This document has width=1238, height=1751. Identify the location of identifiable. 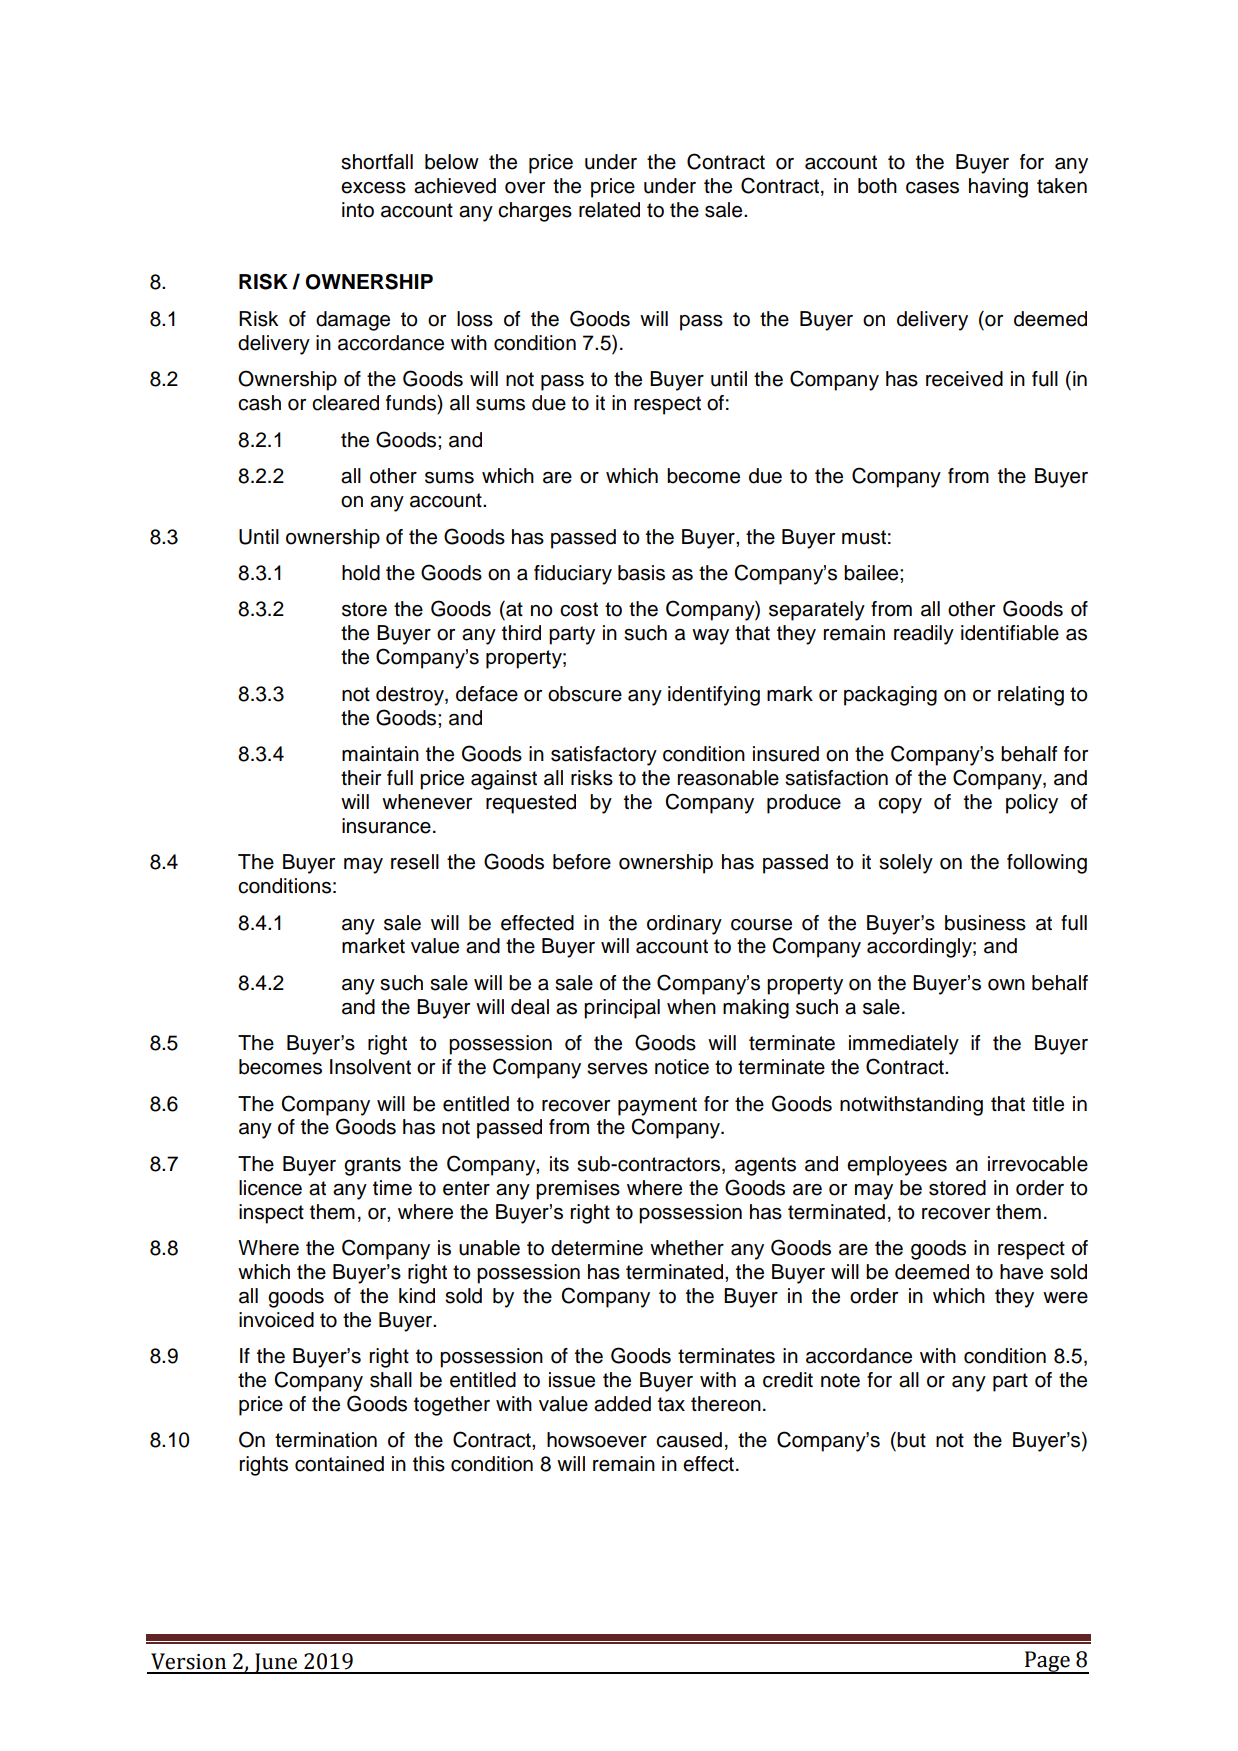
(1010, 633).
